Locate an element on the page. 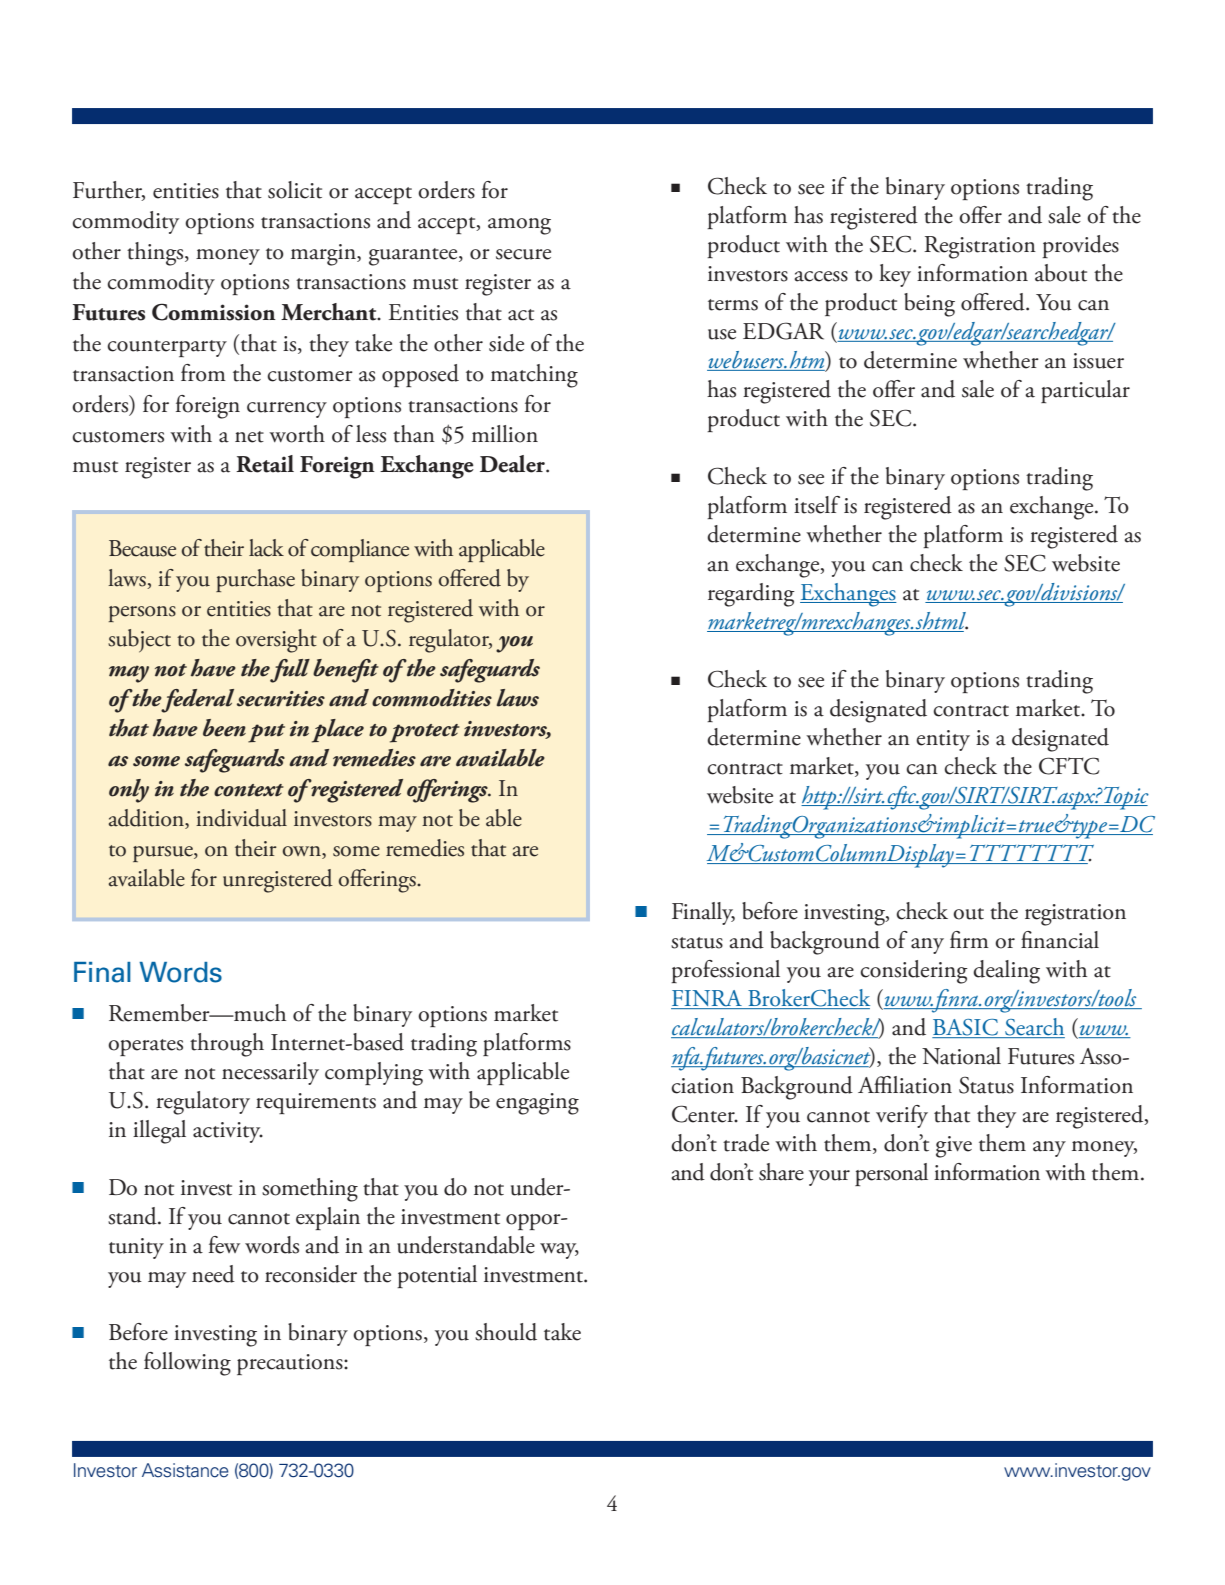 Image resolution: width=1225 pixels, height=1585 pixels. entity is located at coordinates (943, 740).
